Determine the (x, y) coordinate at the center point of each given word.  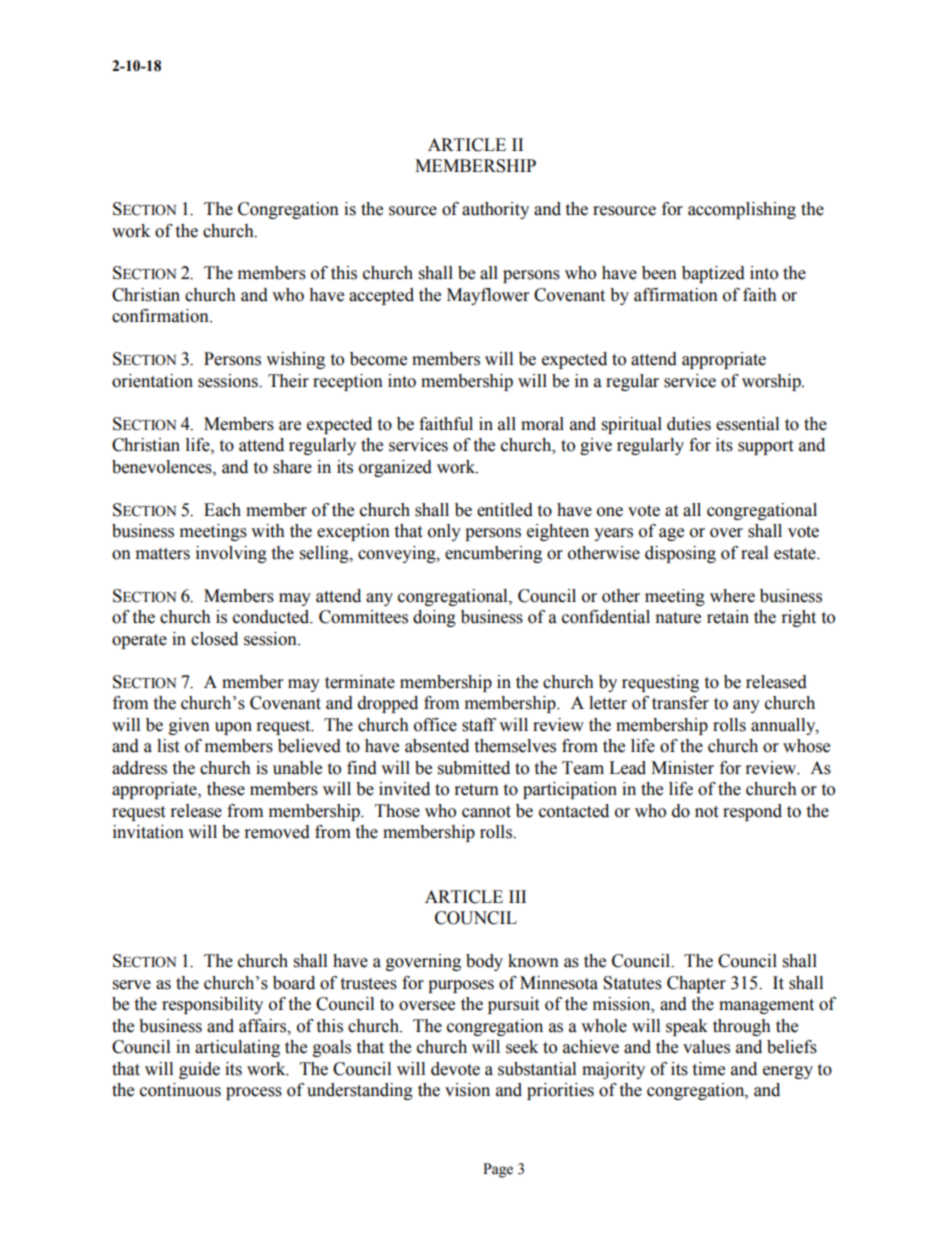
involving (231, 554)
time (708, 1069)
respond (752, 812)
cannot (486, 812)
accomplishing (742, 210)
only (444, 532)
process (254, 1093)
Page (498, 1170)
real (754, 553)
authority (495, 210)
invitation (148, 832)
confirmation (161, 316)
